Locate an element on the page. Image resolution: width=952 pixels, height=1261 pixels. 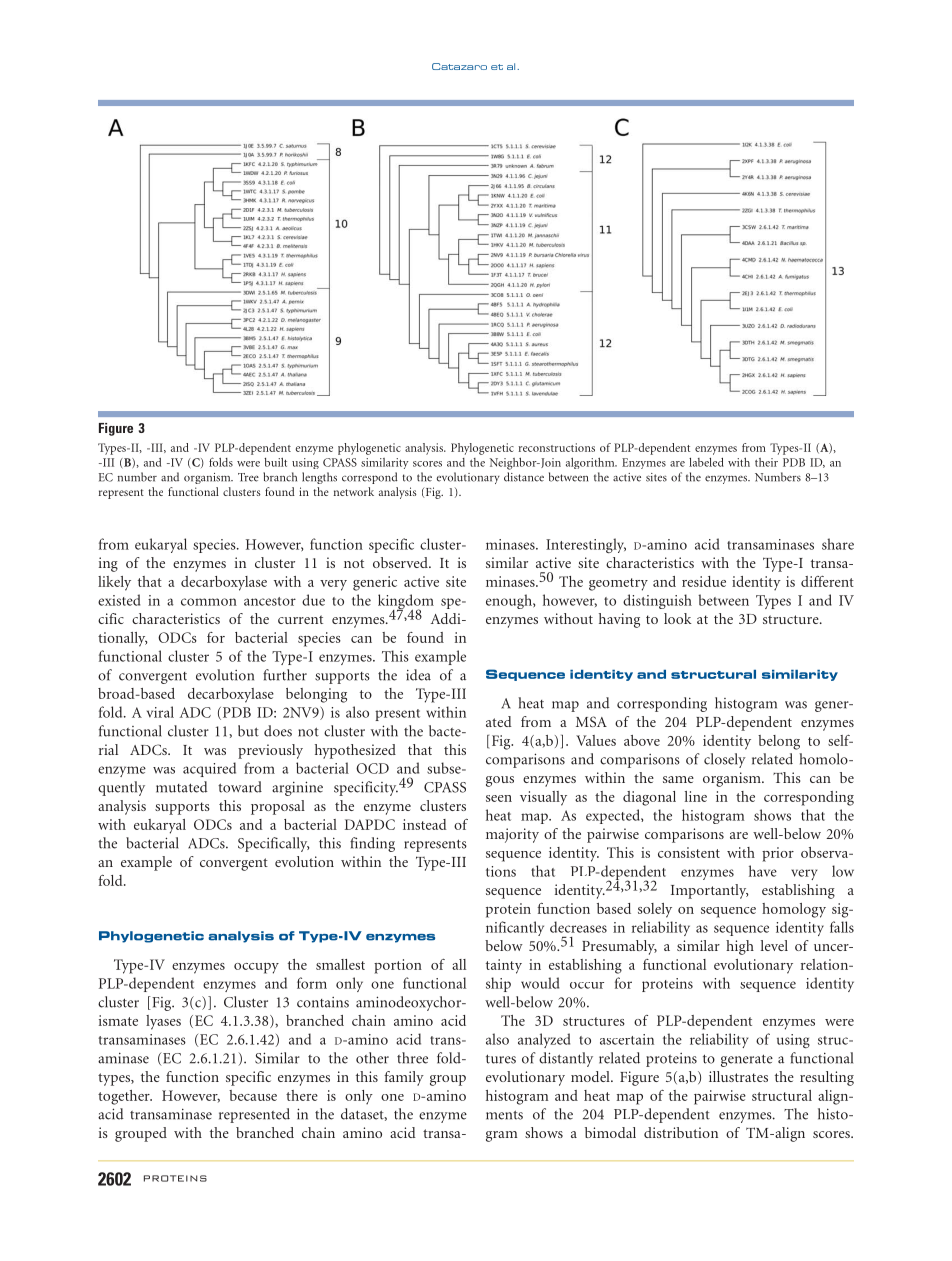
distance is located at coordinates (524, 477).
